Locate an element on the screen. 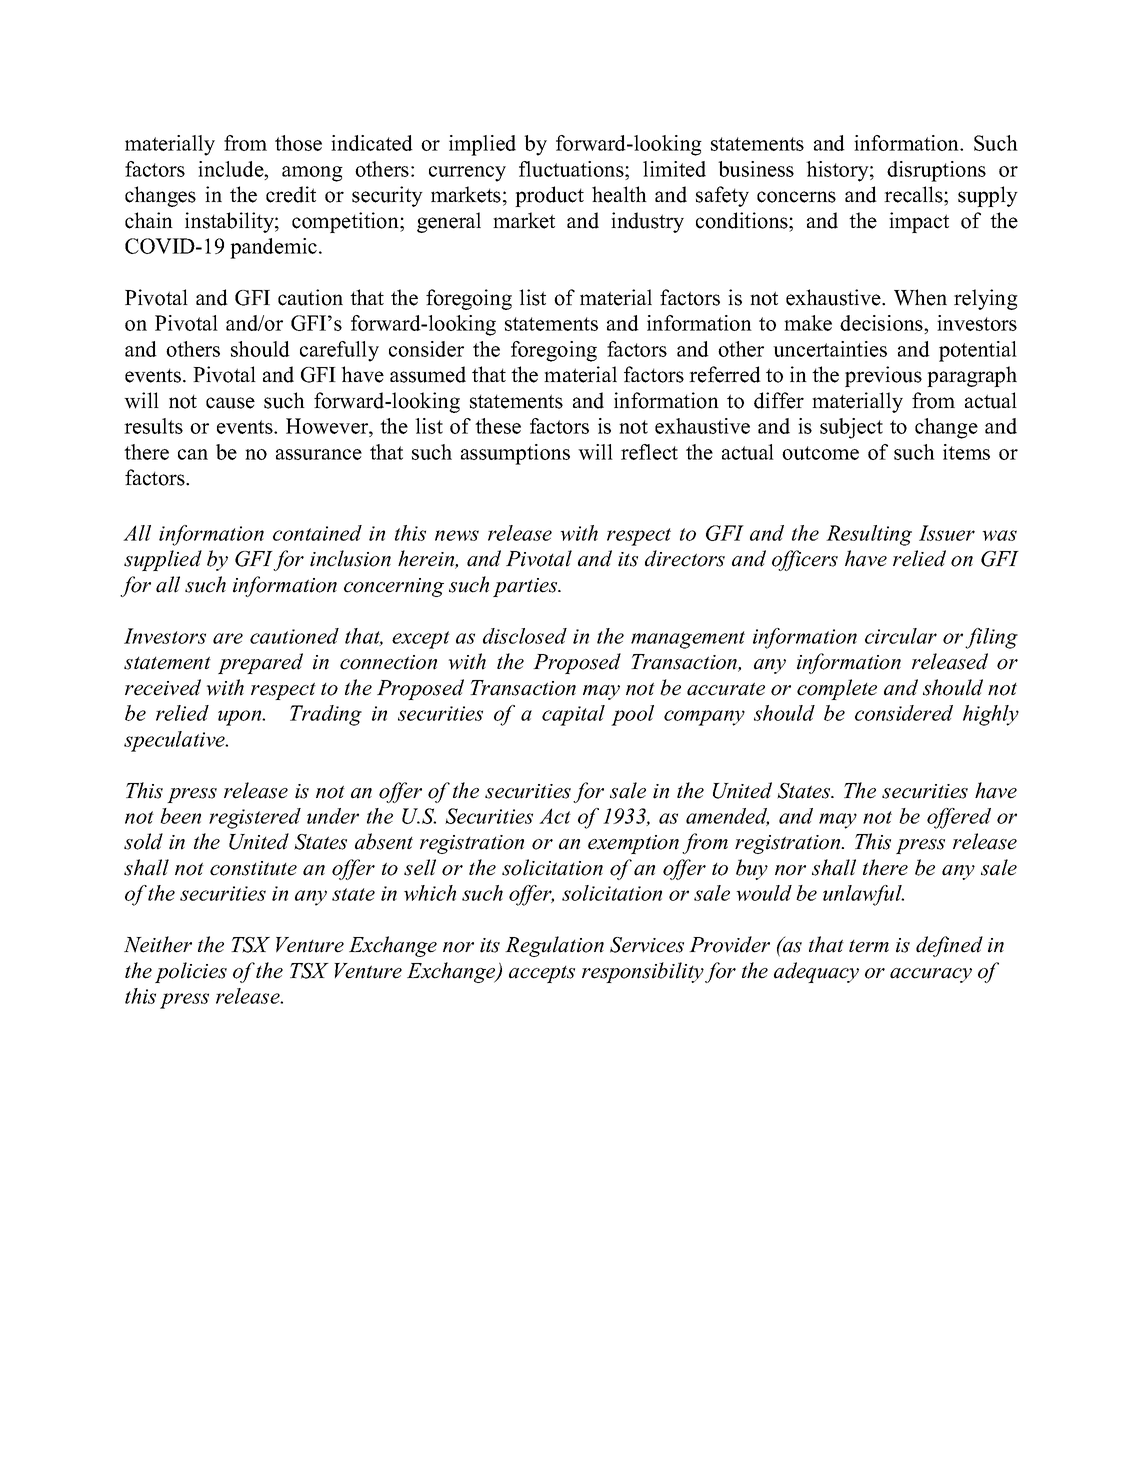 This screenshot has height=1477, width=1141. include is located at coordinates (232, 169).
